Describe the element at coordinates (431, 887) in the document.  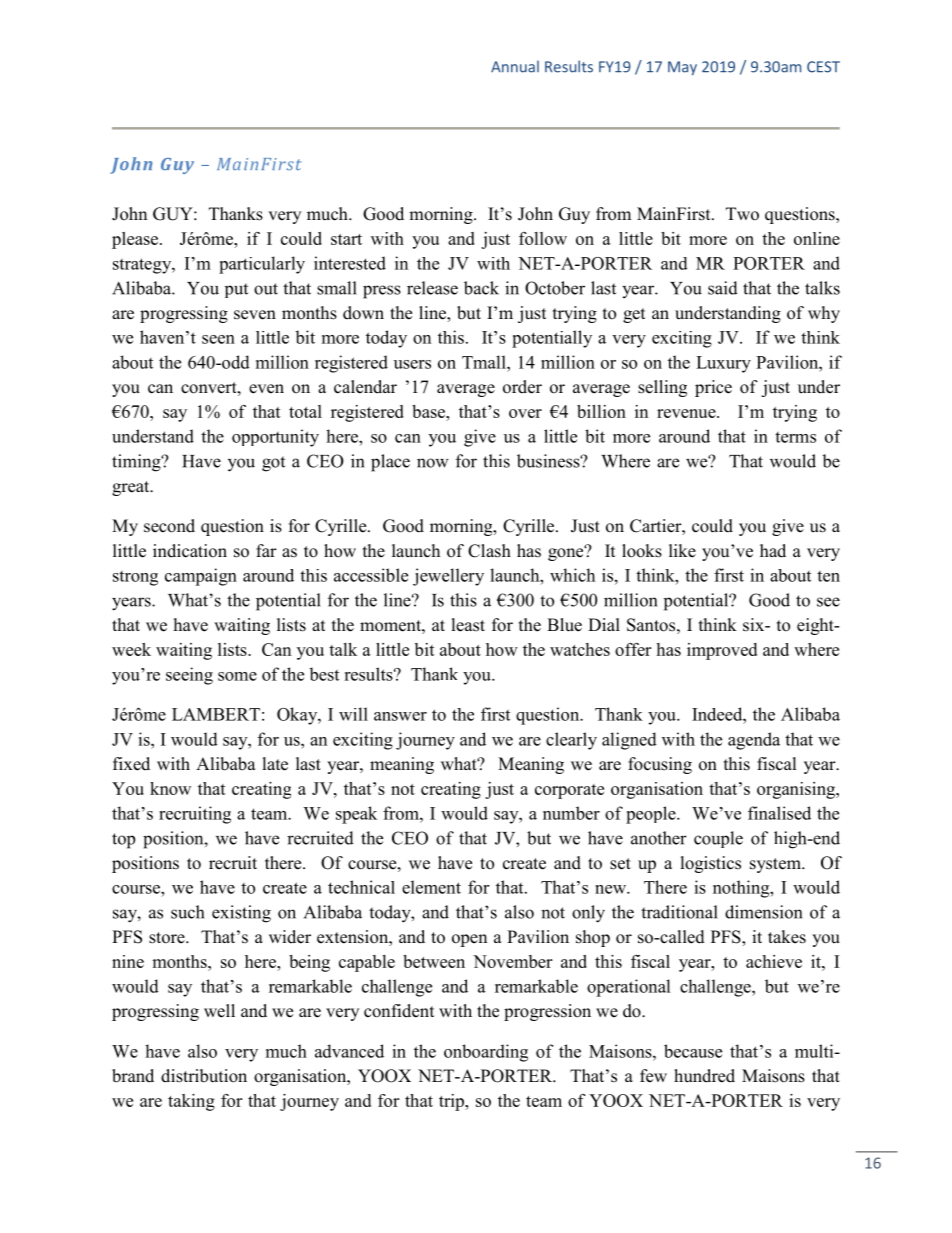
I see `element` at that location.
